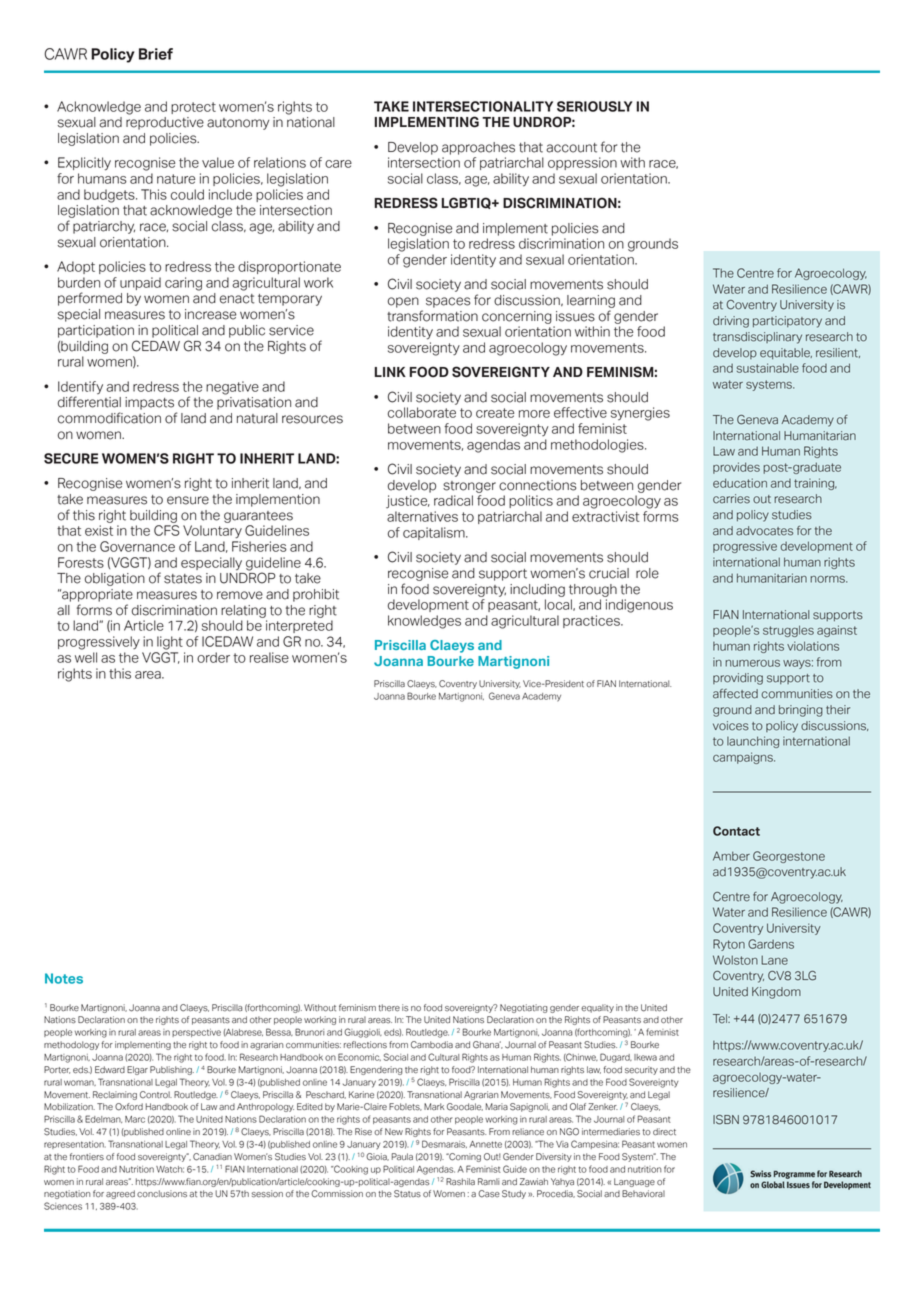  I want to click on SERIOUSLY, so click(595, 106).
